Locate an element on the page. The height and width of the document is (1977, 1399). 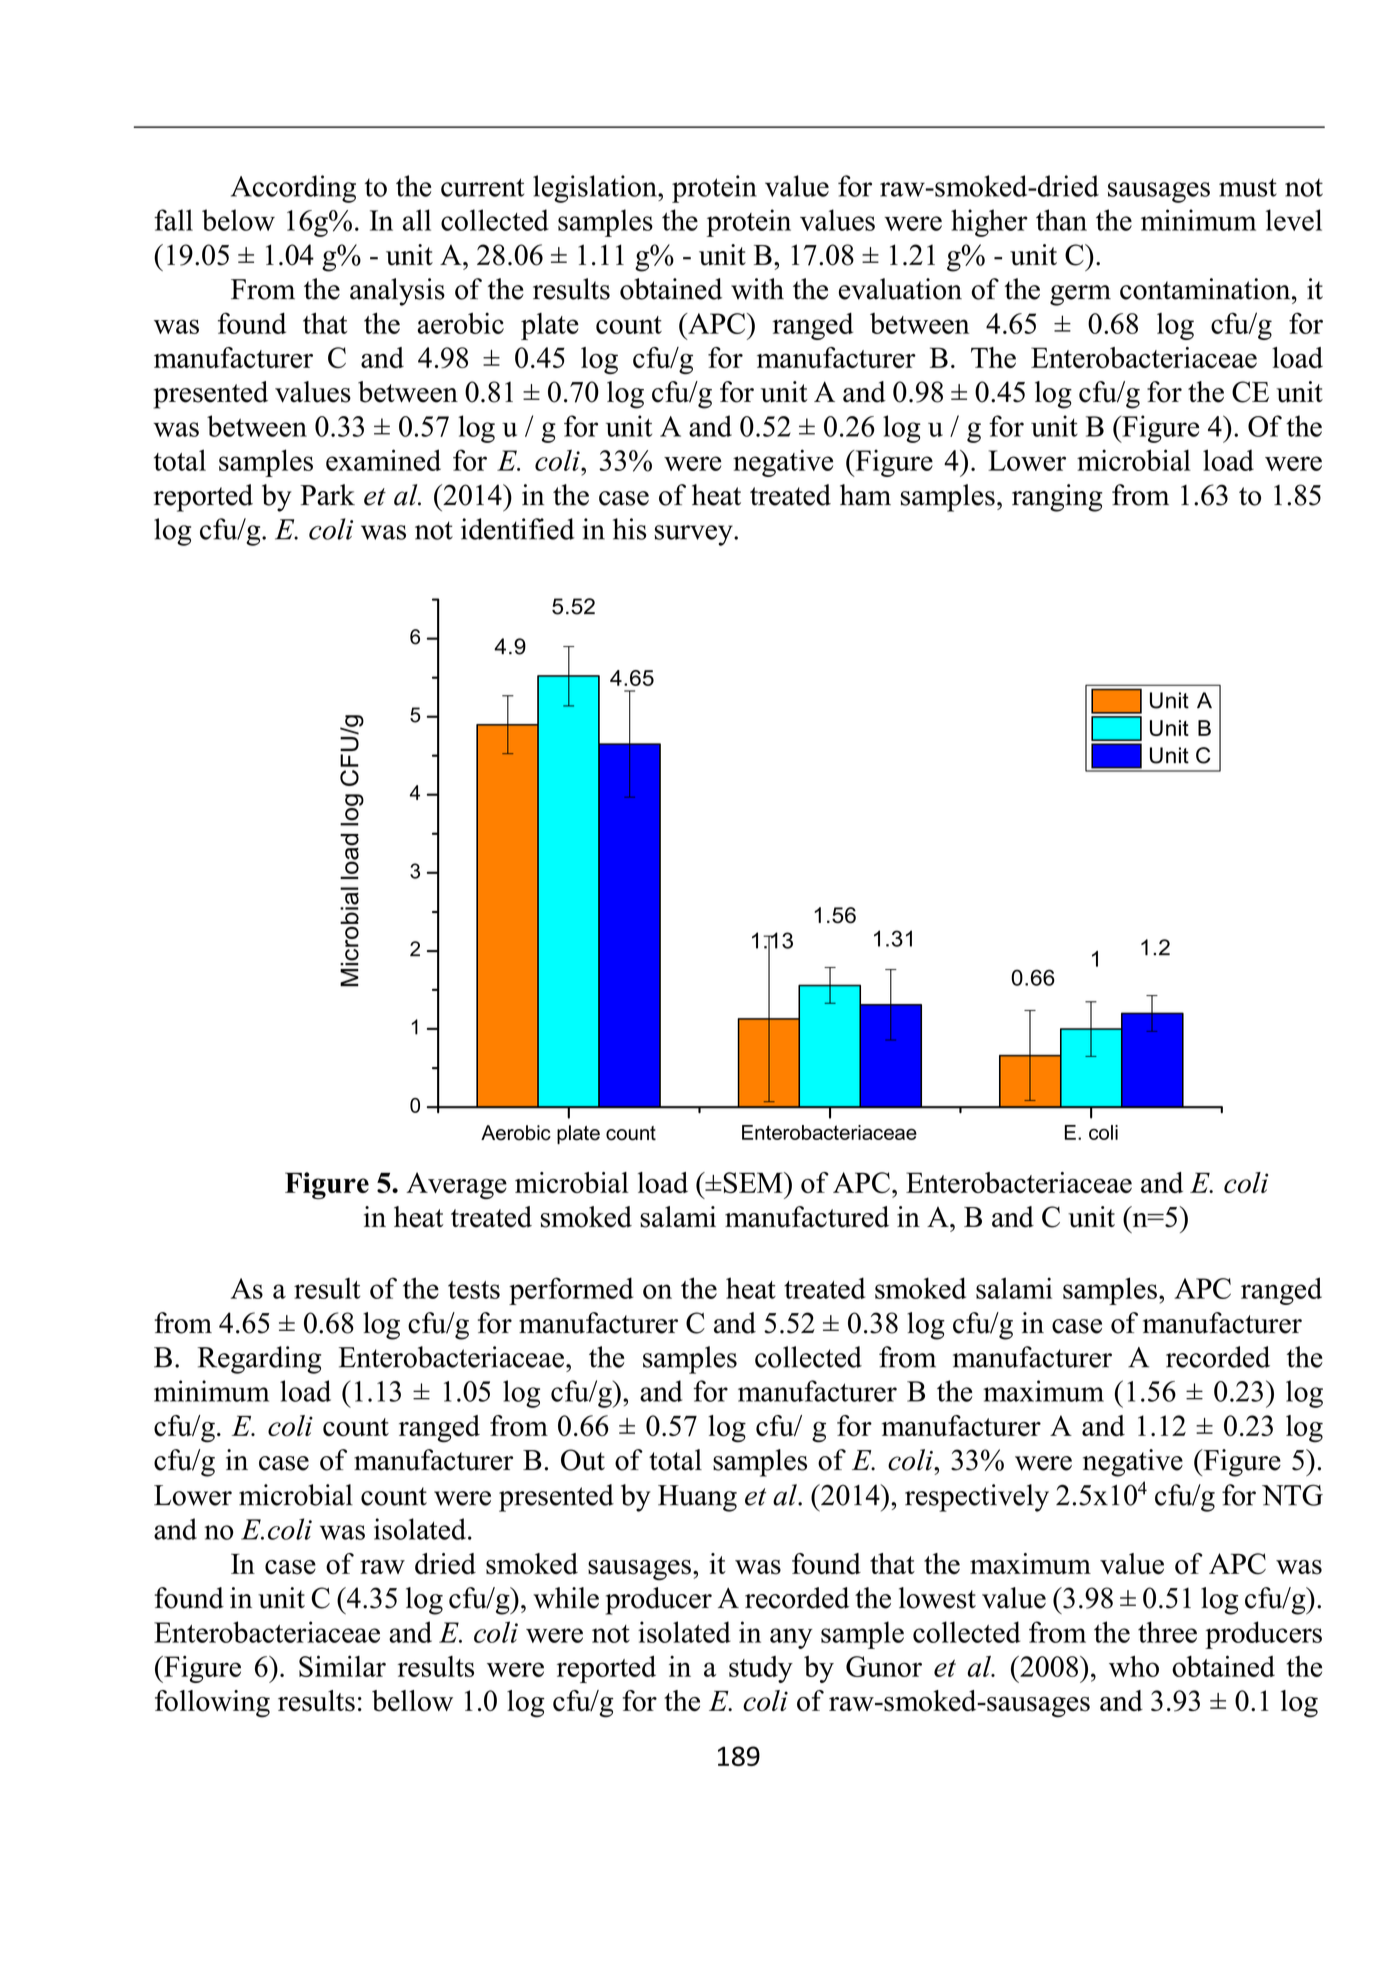
Average is located at coordinates (456, 1185).
